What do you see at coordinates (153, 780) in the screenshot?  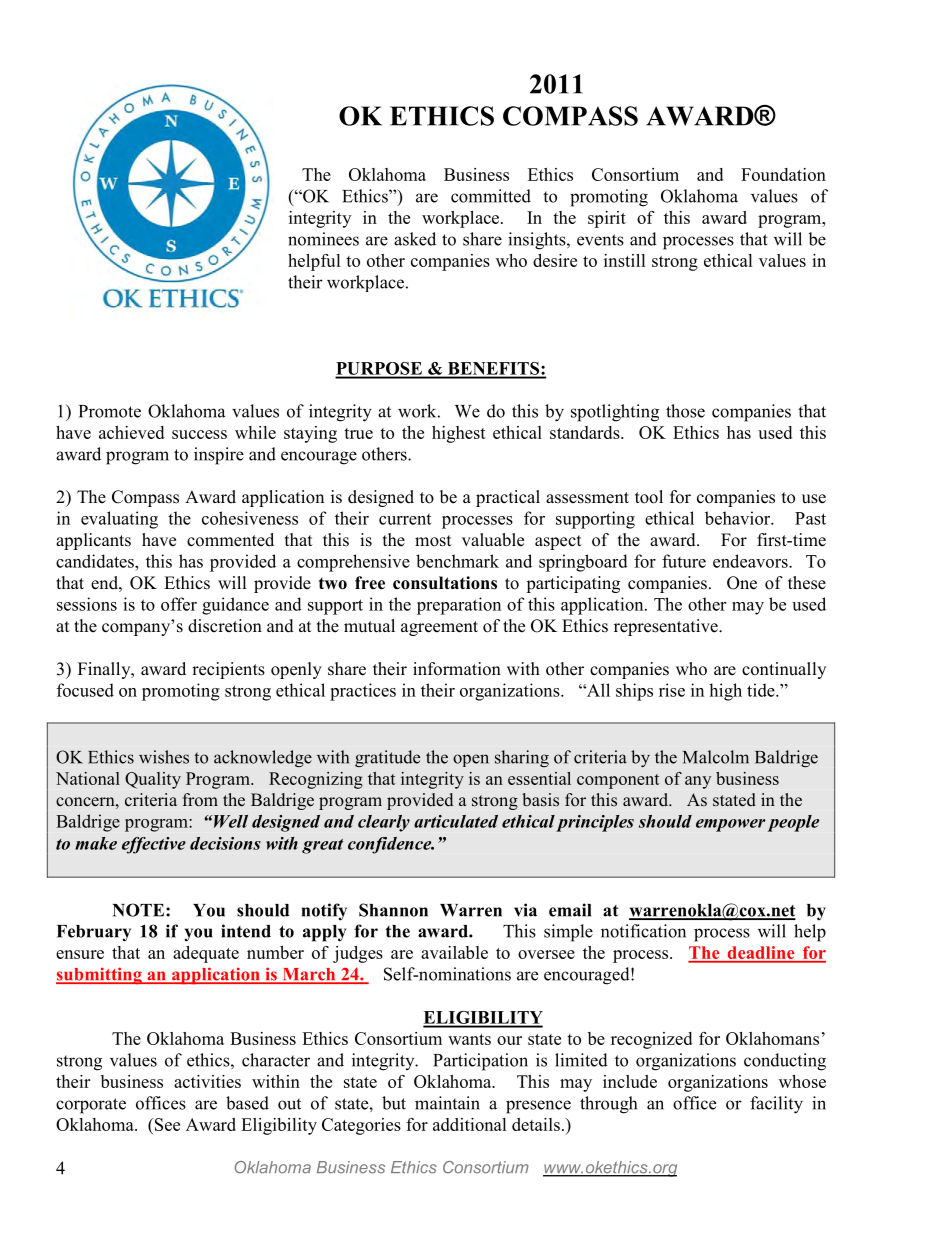 I see `Quality` at bounding box center [153, 780].
